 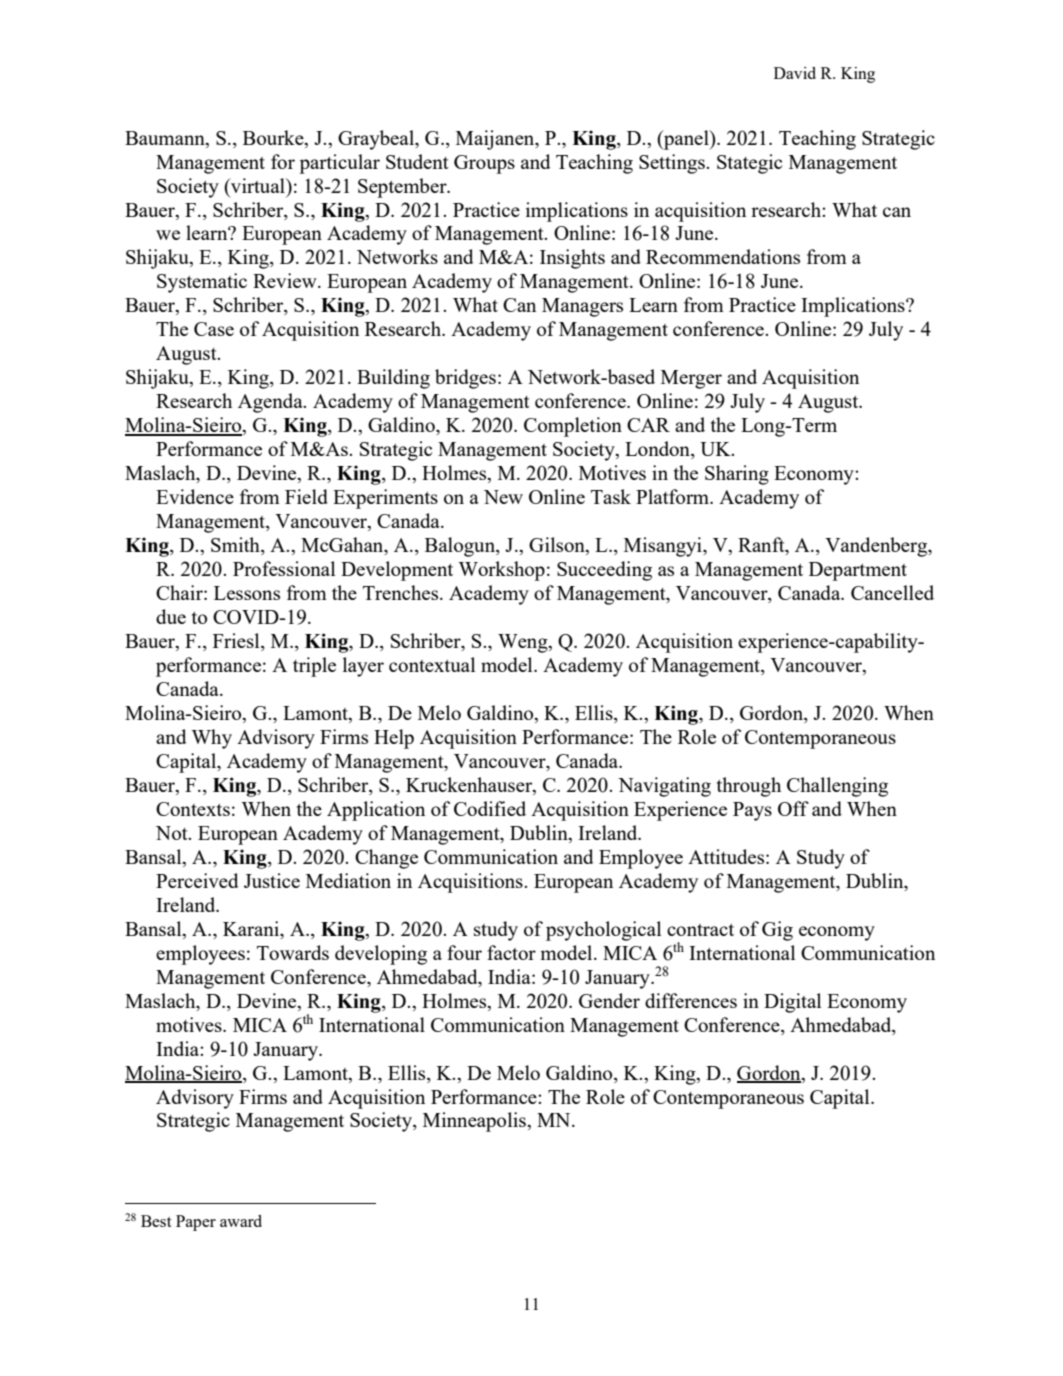 I want to click on Gig, so click(x=777, y=931).
